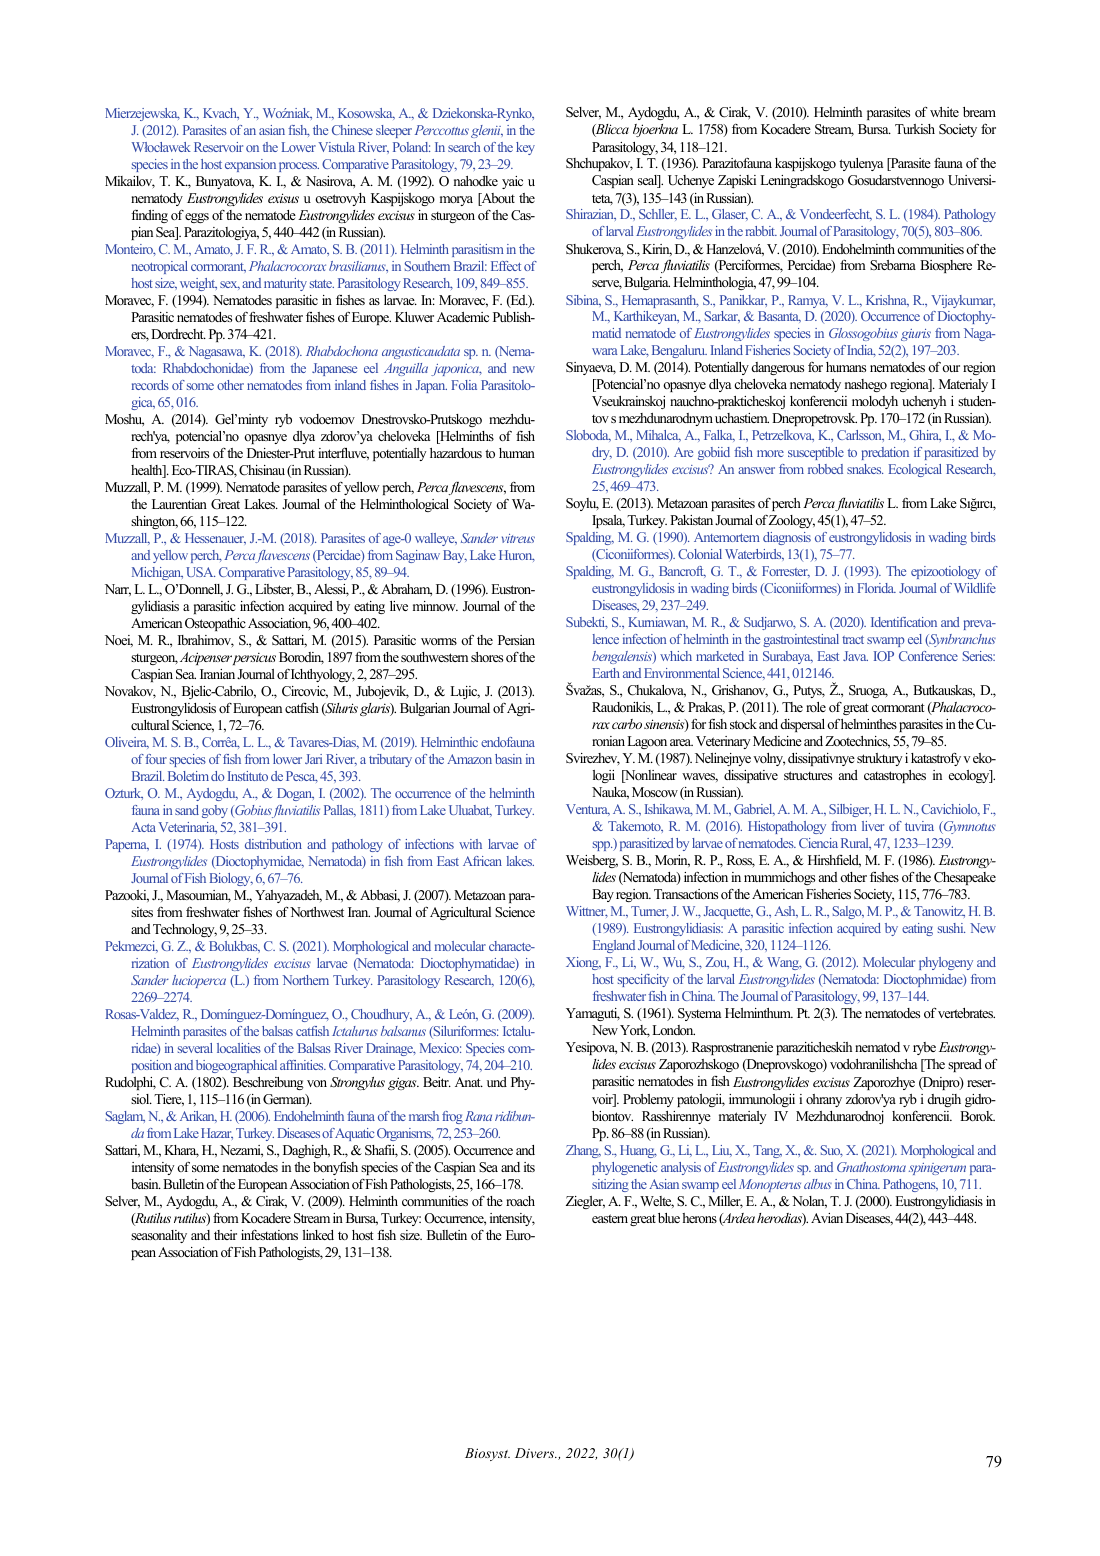 The height and width of the screenshot is (1556, 1100). Describe the element at coordinates (876, 588) in the screenshot. I see `Florida` at that location.
